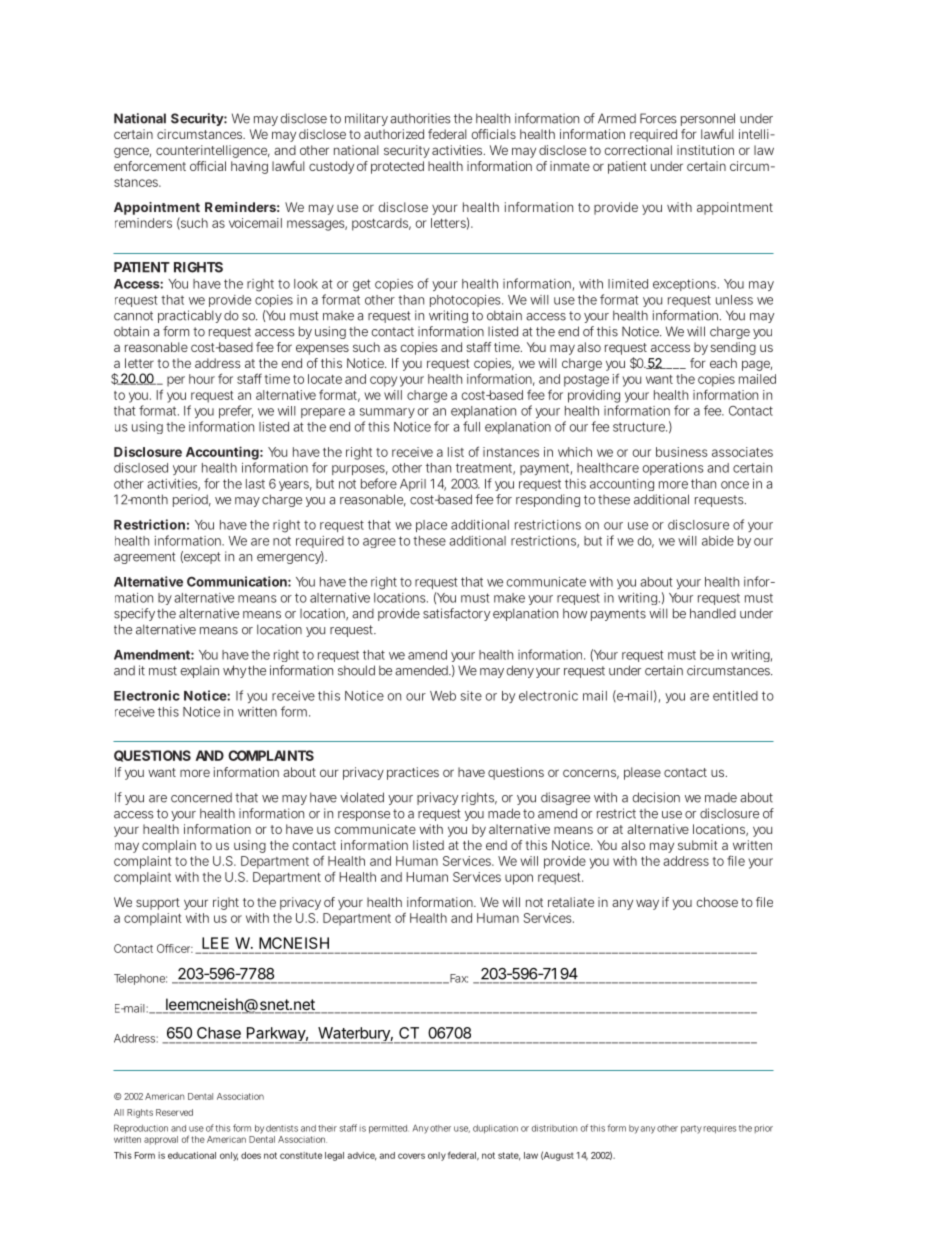 The width and height of the image is (952, 1233). Describe the element at coordinates (705, 150) in the image. I see `institution` at that location.
